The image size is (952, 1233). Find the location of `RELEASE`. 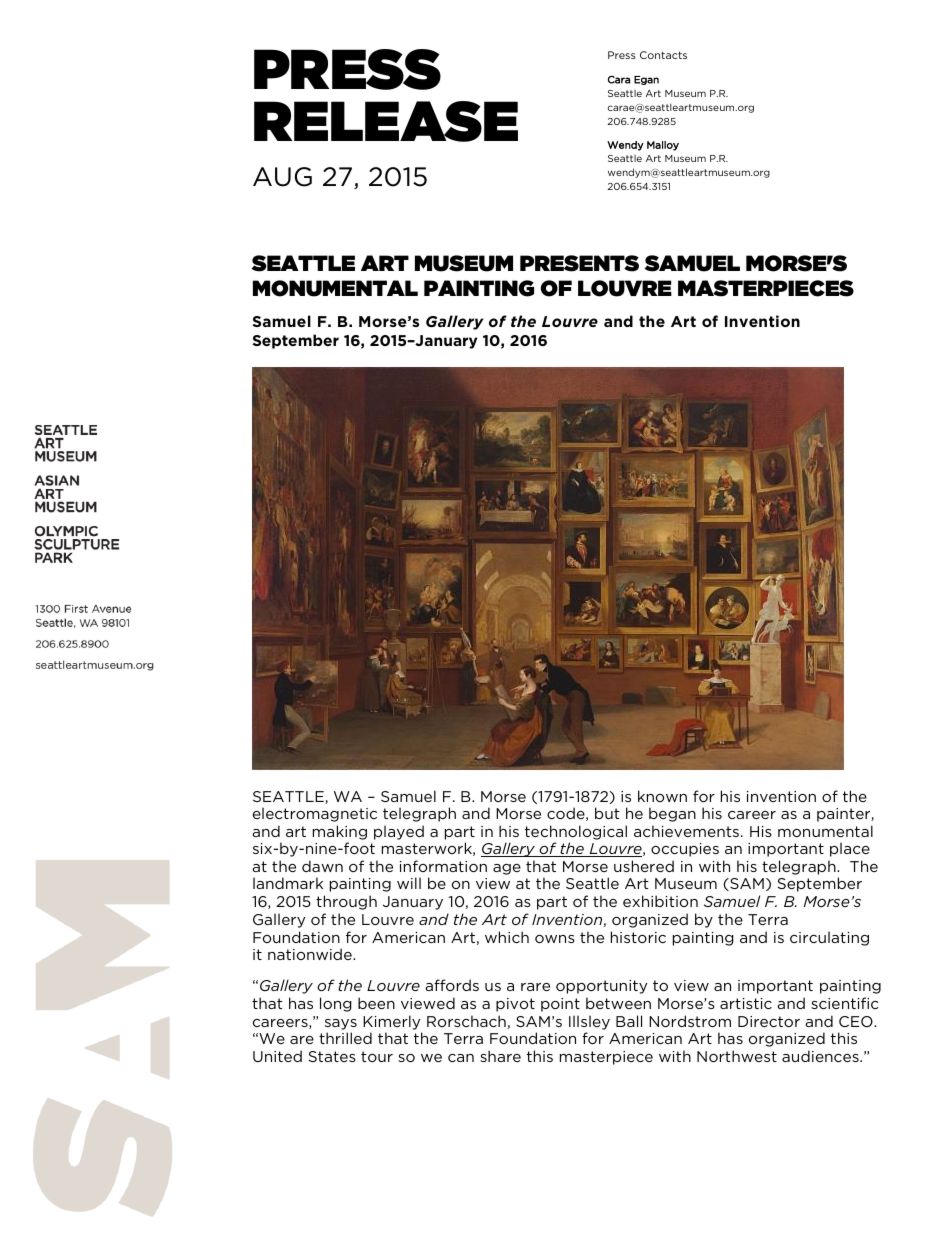

RELEASE is located at coordinates (386, 121).
